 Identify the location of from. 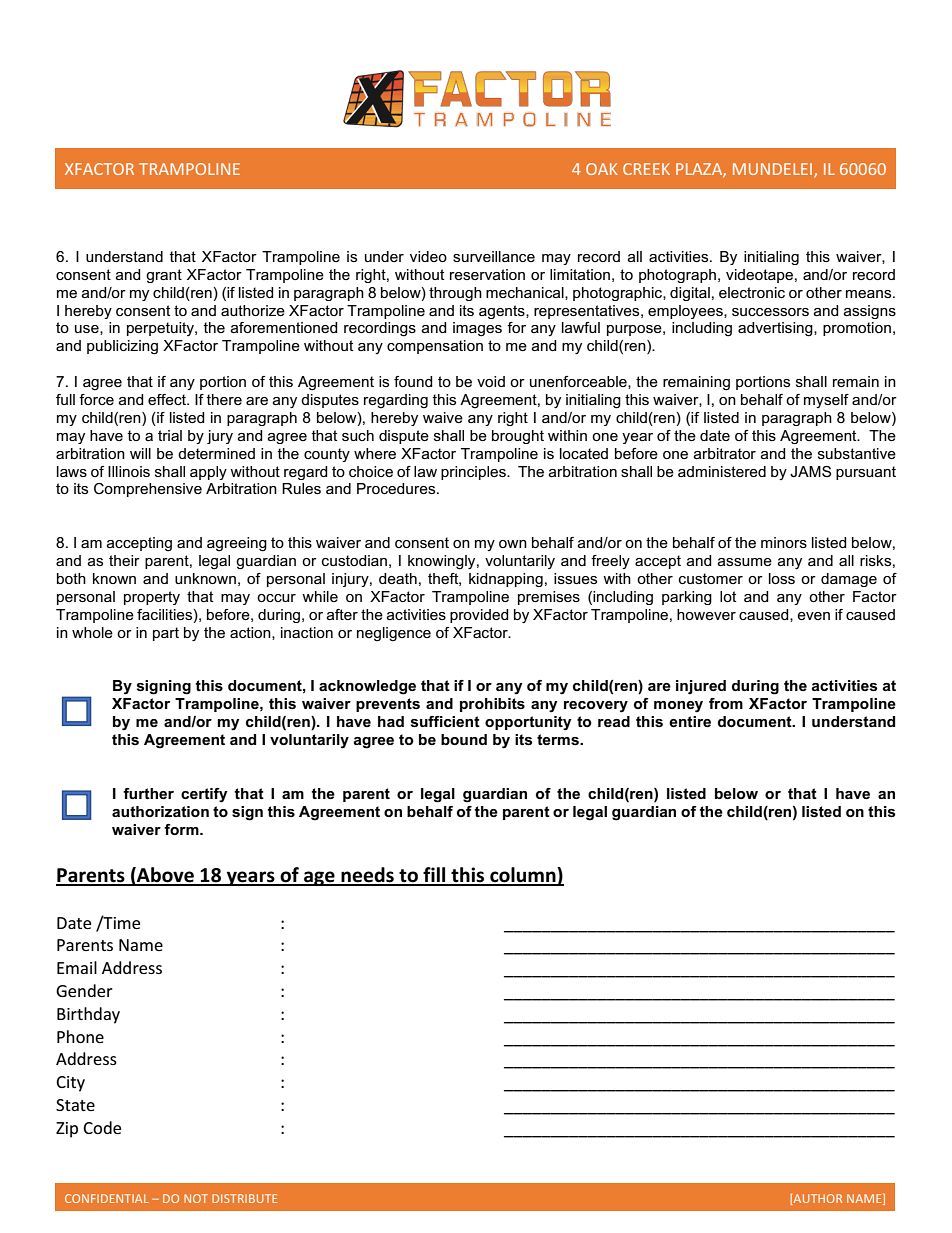
(726, 703).
